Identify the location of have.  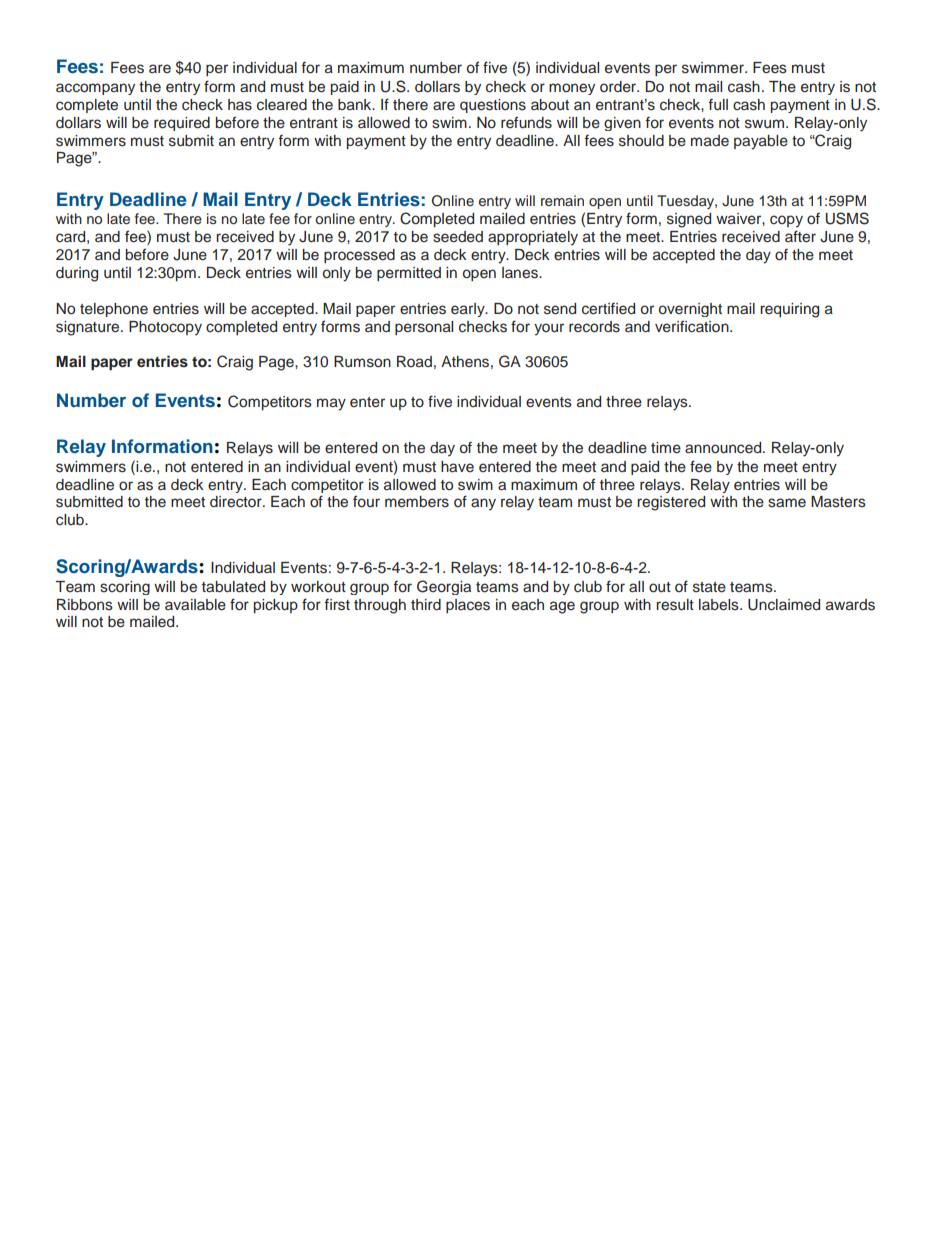
(457, 466).
